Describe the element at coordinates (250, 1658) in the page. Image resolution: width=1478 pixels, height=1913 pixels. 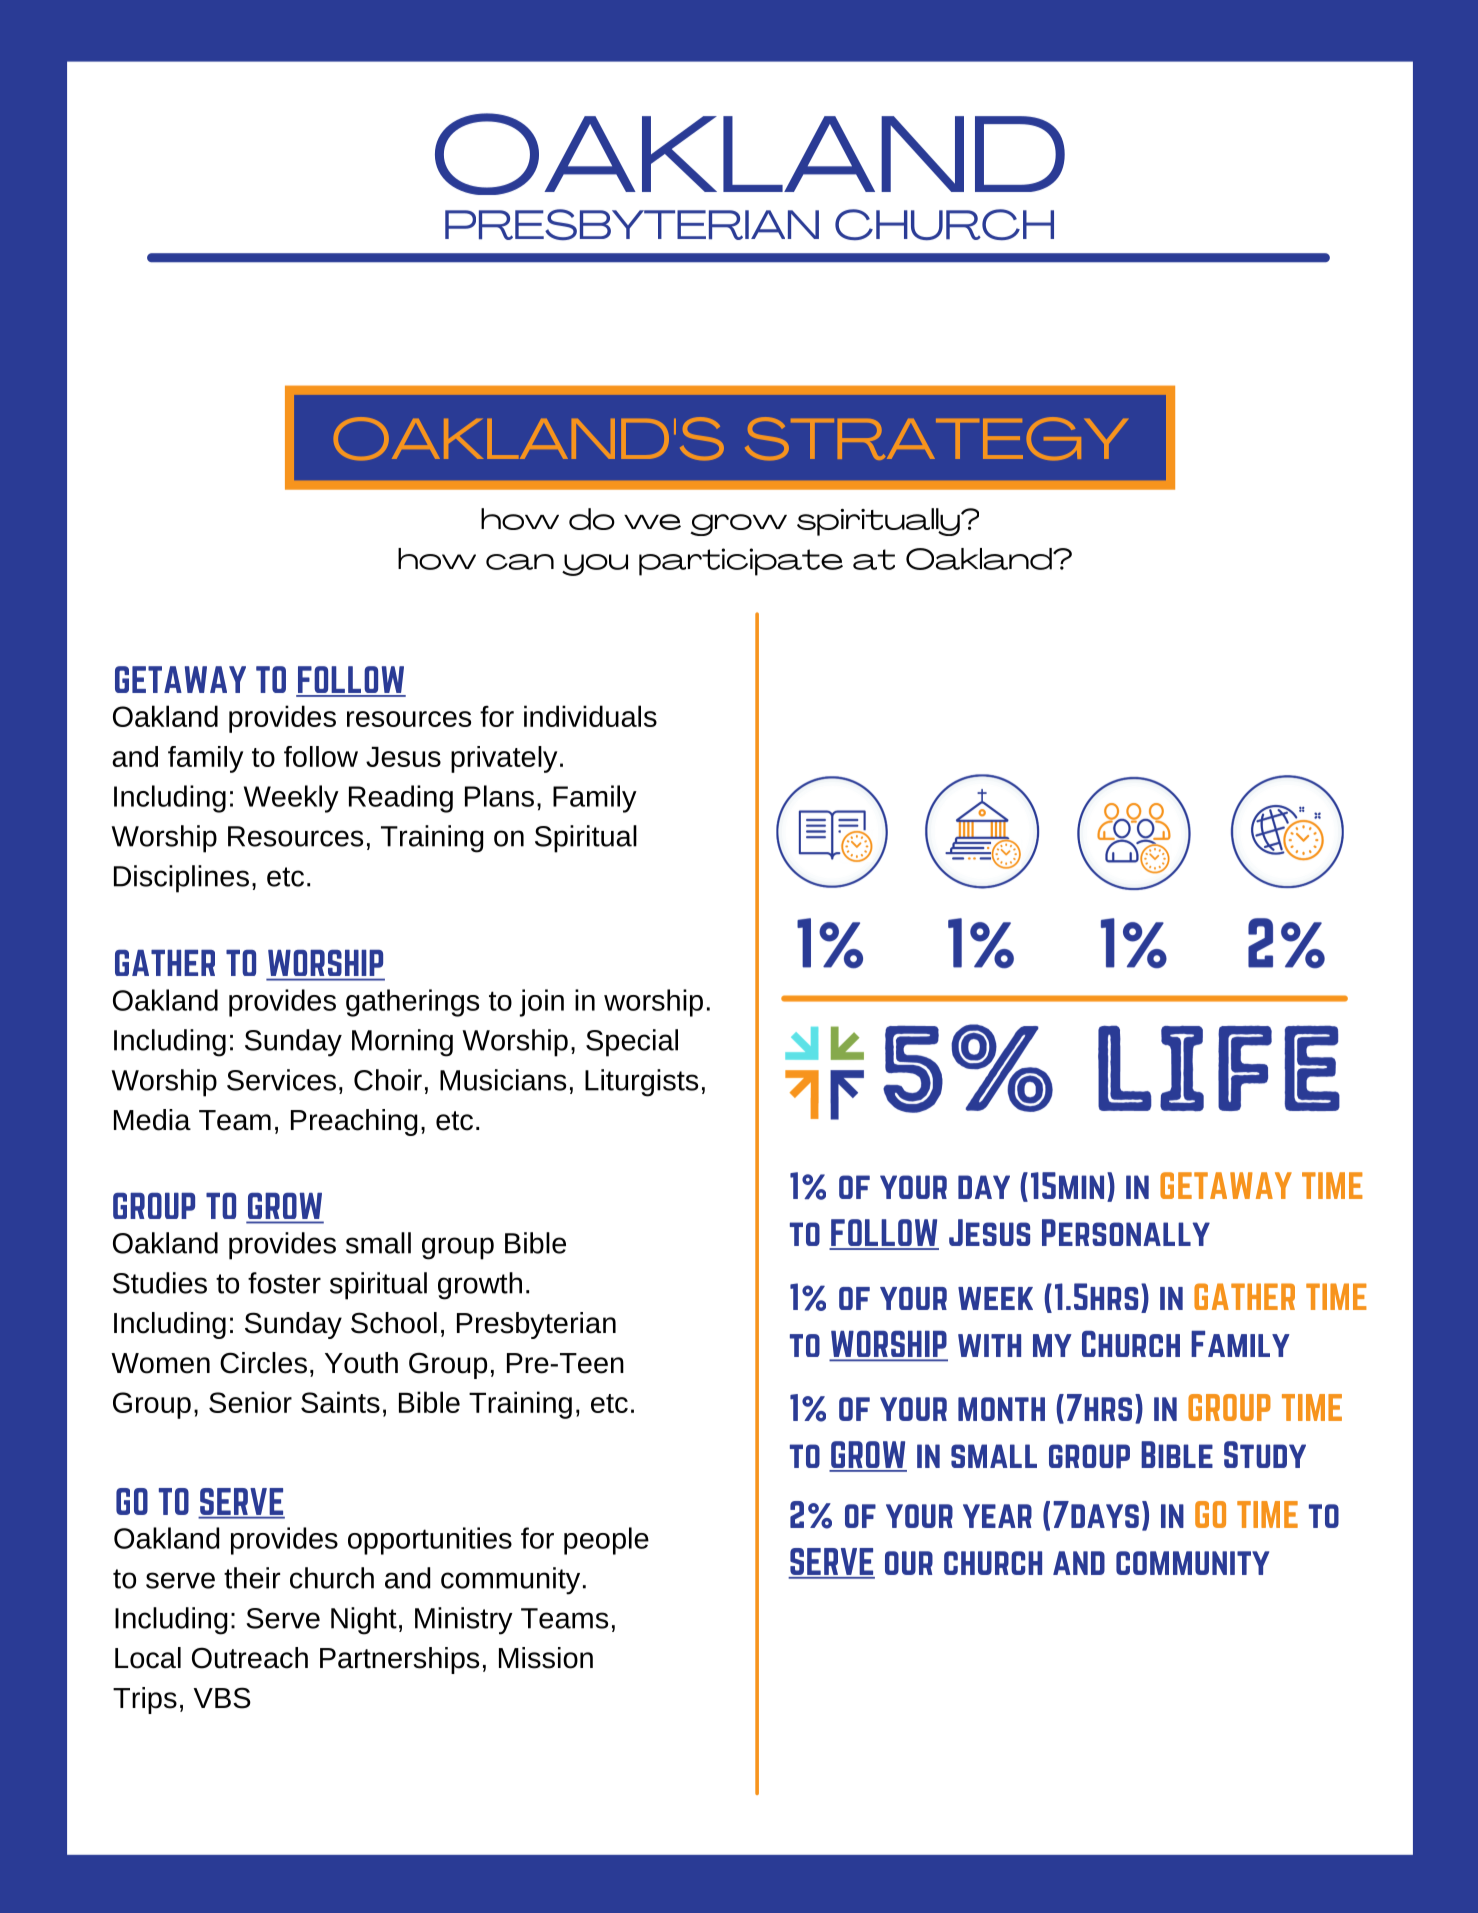
I see `Outreach` at that location.
